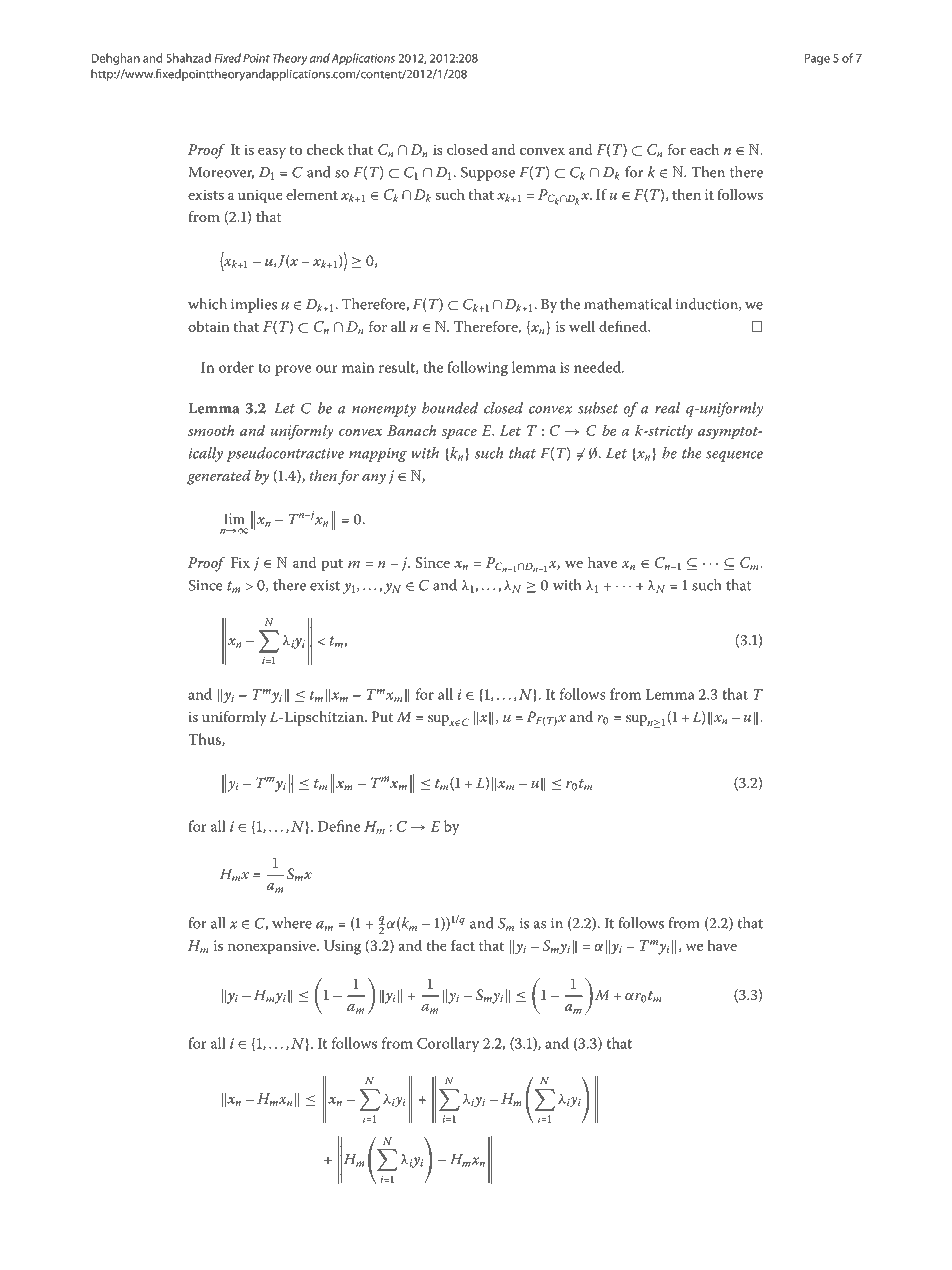 The image size is (952, 1270). What do you see at coordinates (292, 923) in the screenshot?
I see `where` at bounding box center [292, 923].
